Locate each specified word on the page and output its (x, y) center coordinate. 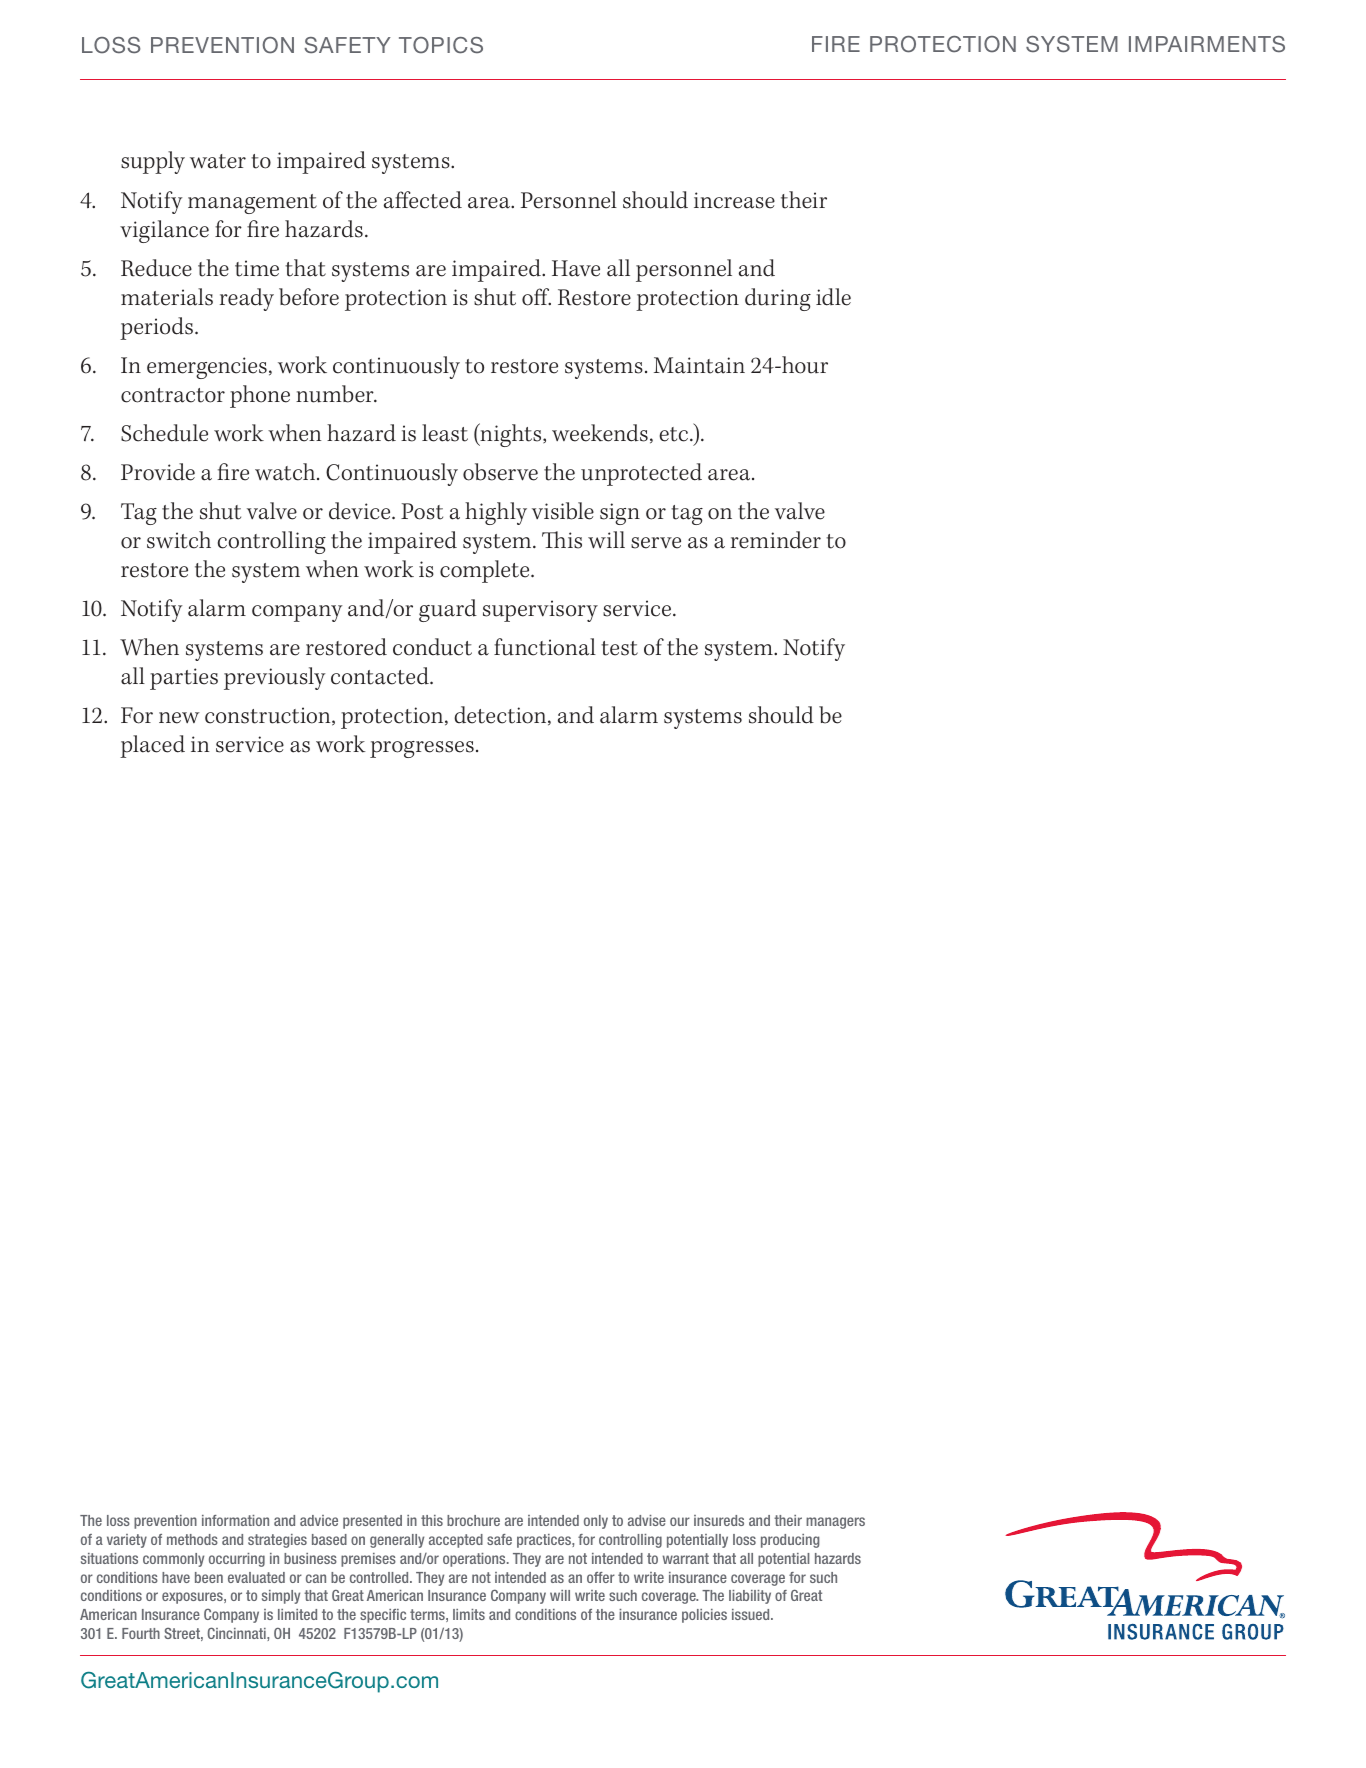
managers (835, 1523)
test (619, 648)
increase (734, 200)
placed (152, 746)
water (218, 161)
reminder (776, 540)
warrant (686, 1558)
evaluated (256, 1577)
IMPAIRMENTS (1207, 44)
